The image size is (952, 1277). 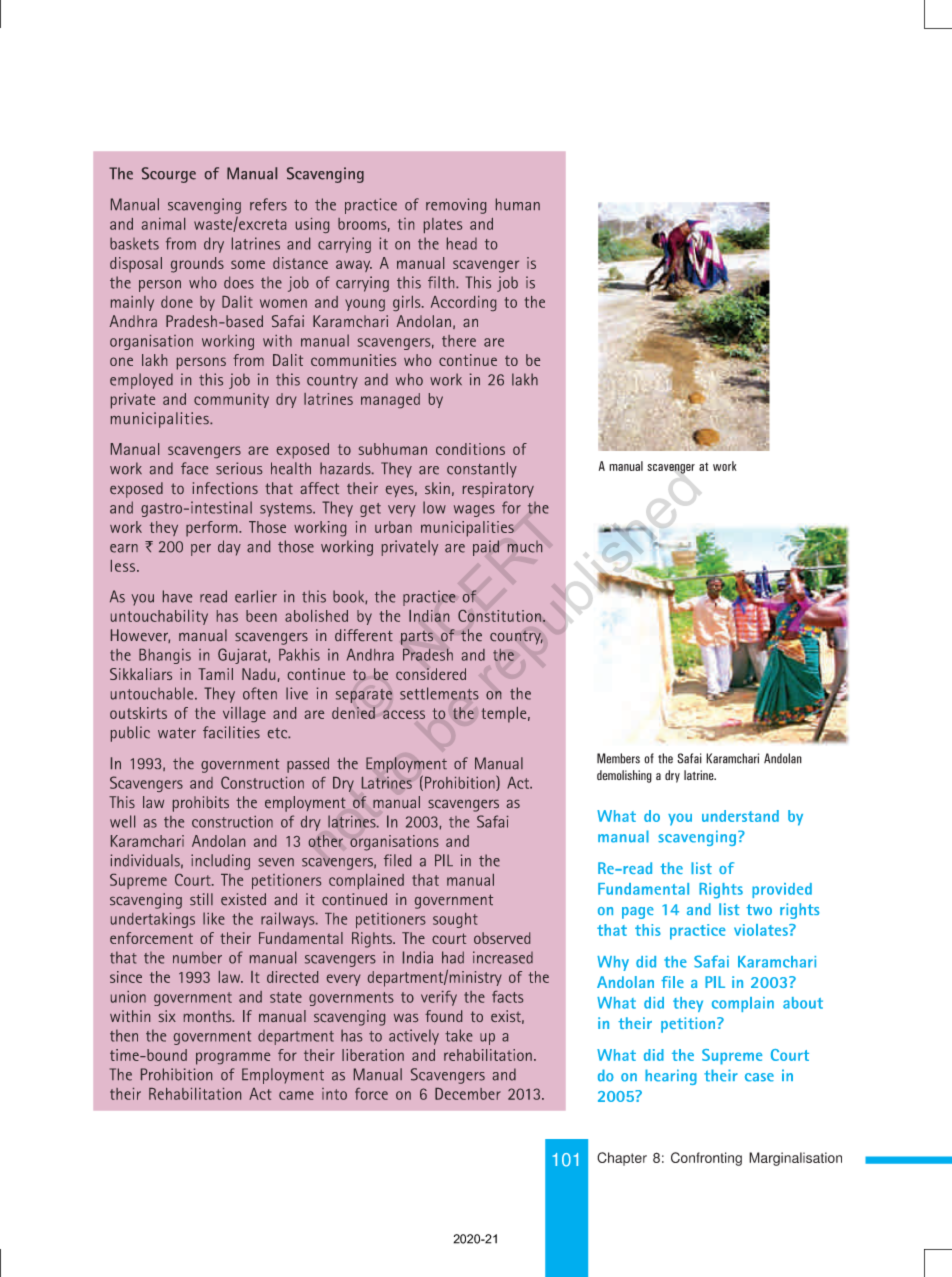 What do you see at coordinates (201, 804) in the screenshot?
I see `prohibits` at bounding box center [201, 804].
